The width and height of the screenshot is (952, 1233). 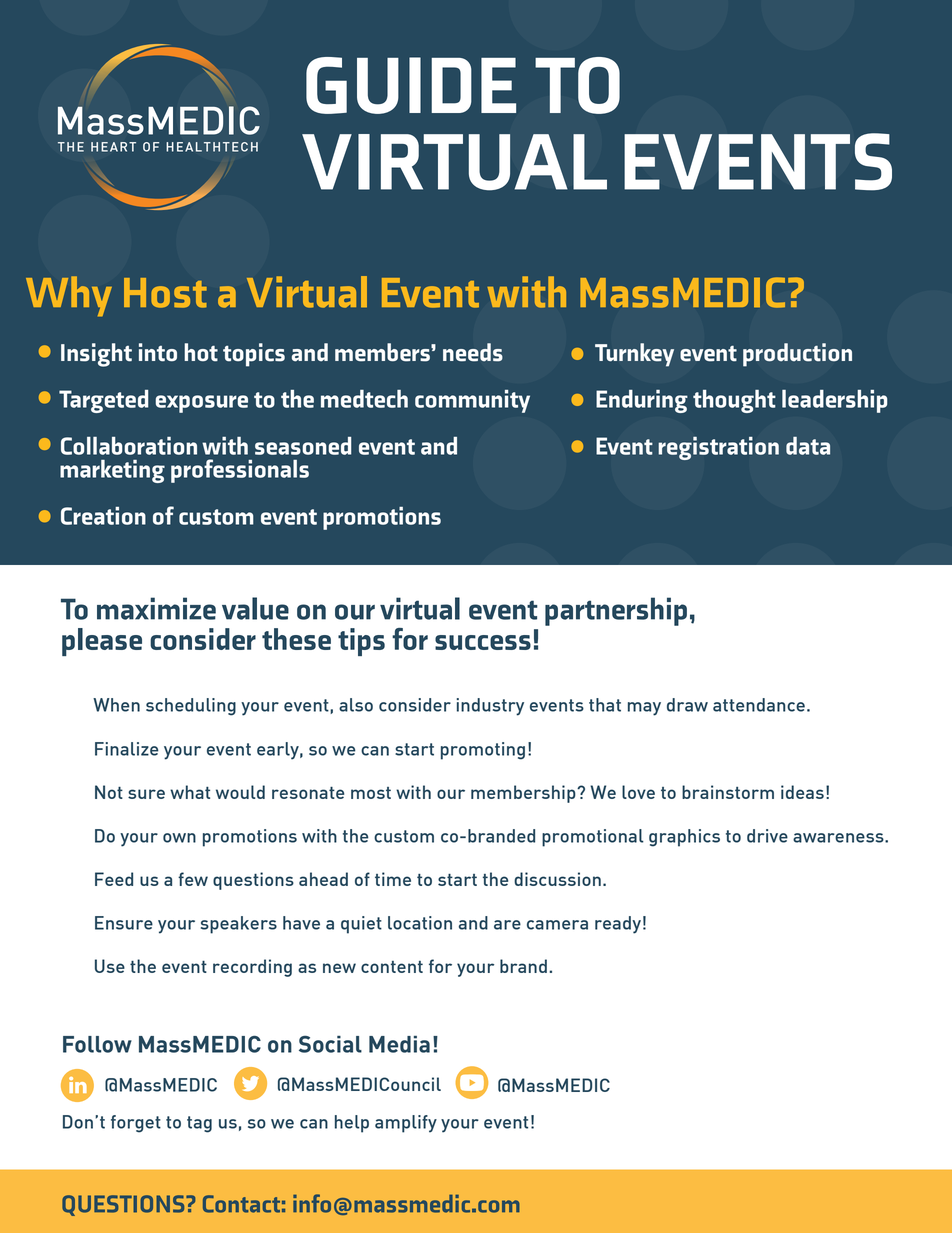 I want to click on forget, so click(x=136, y=1124).
